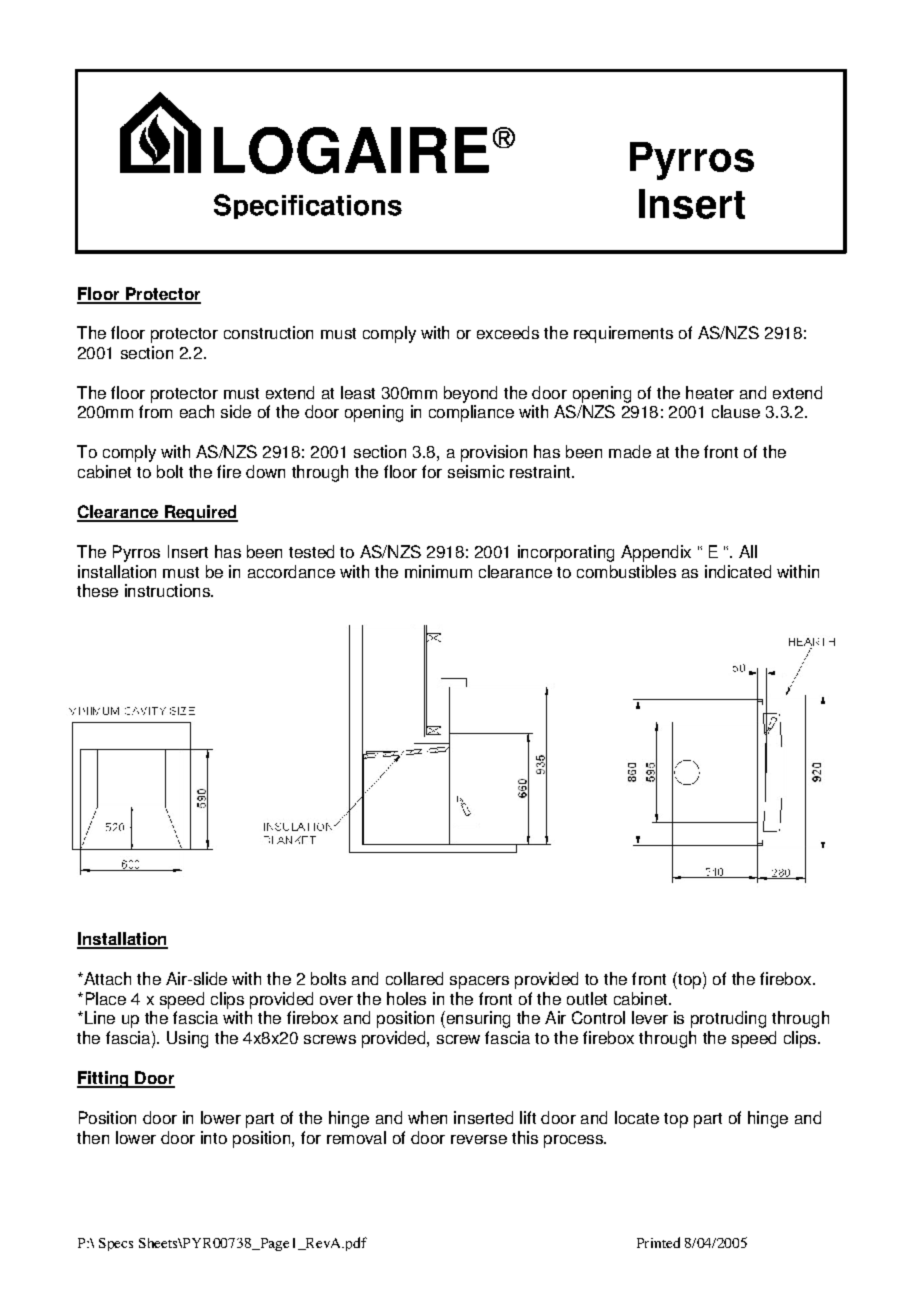  I want to click on exceeds, so click(508, 332).
